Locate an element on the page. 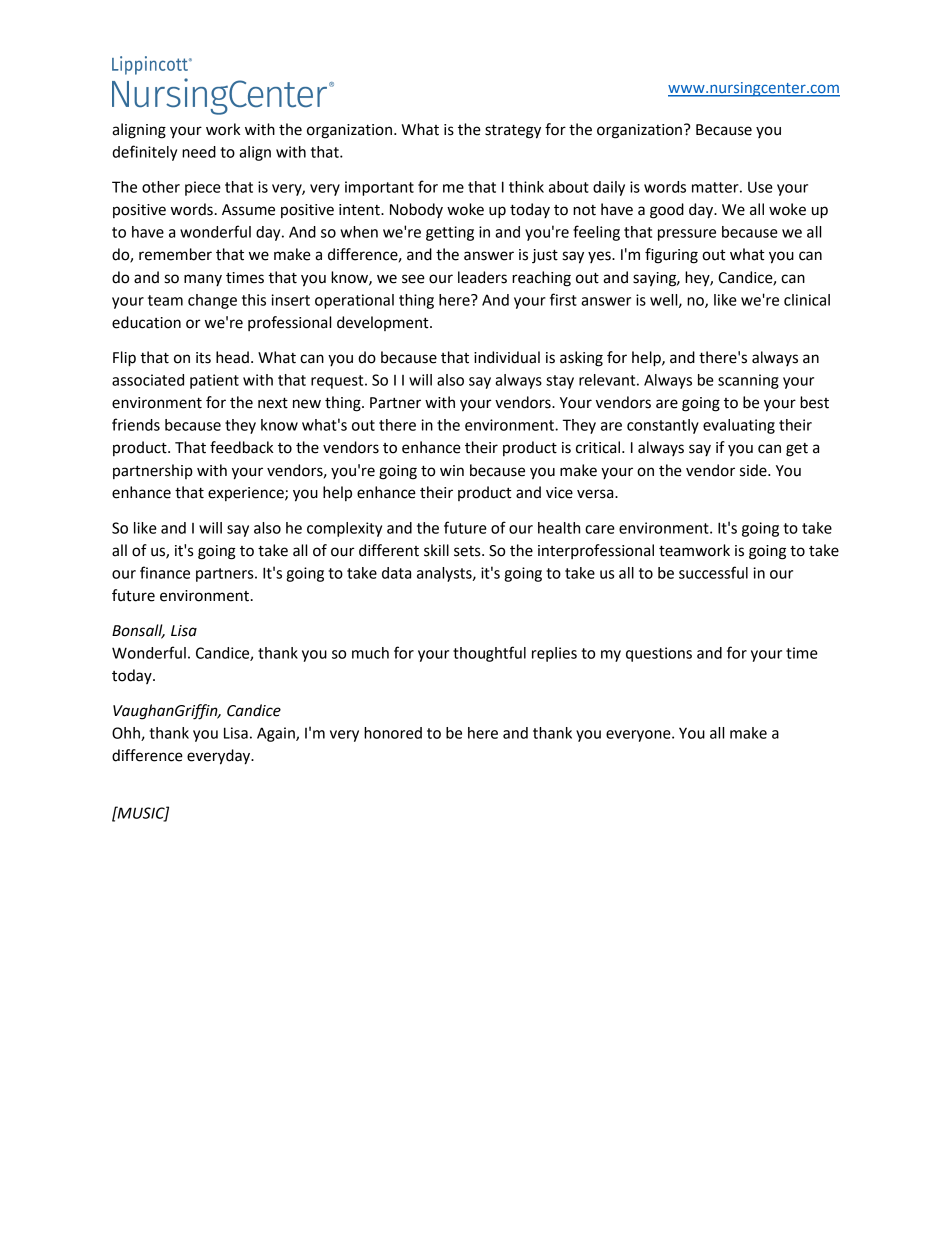  daily is located at coordinates (609, 188).
